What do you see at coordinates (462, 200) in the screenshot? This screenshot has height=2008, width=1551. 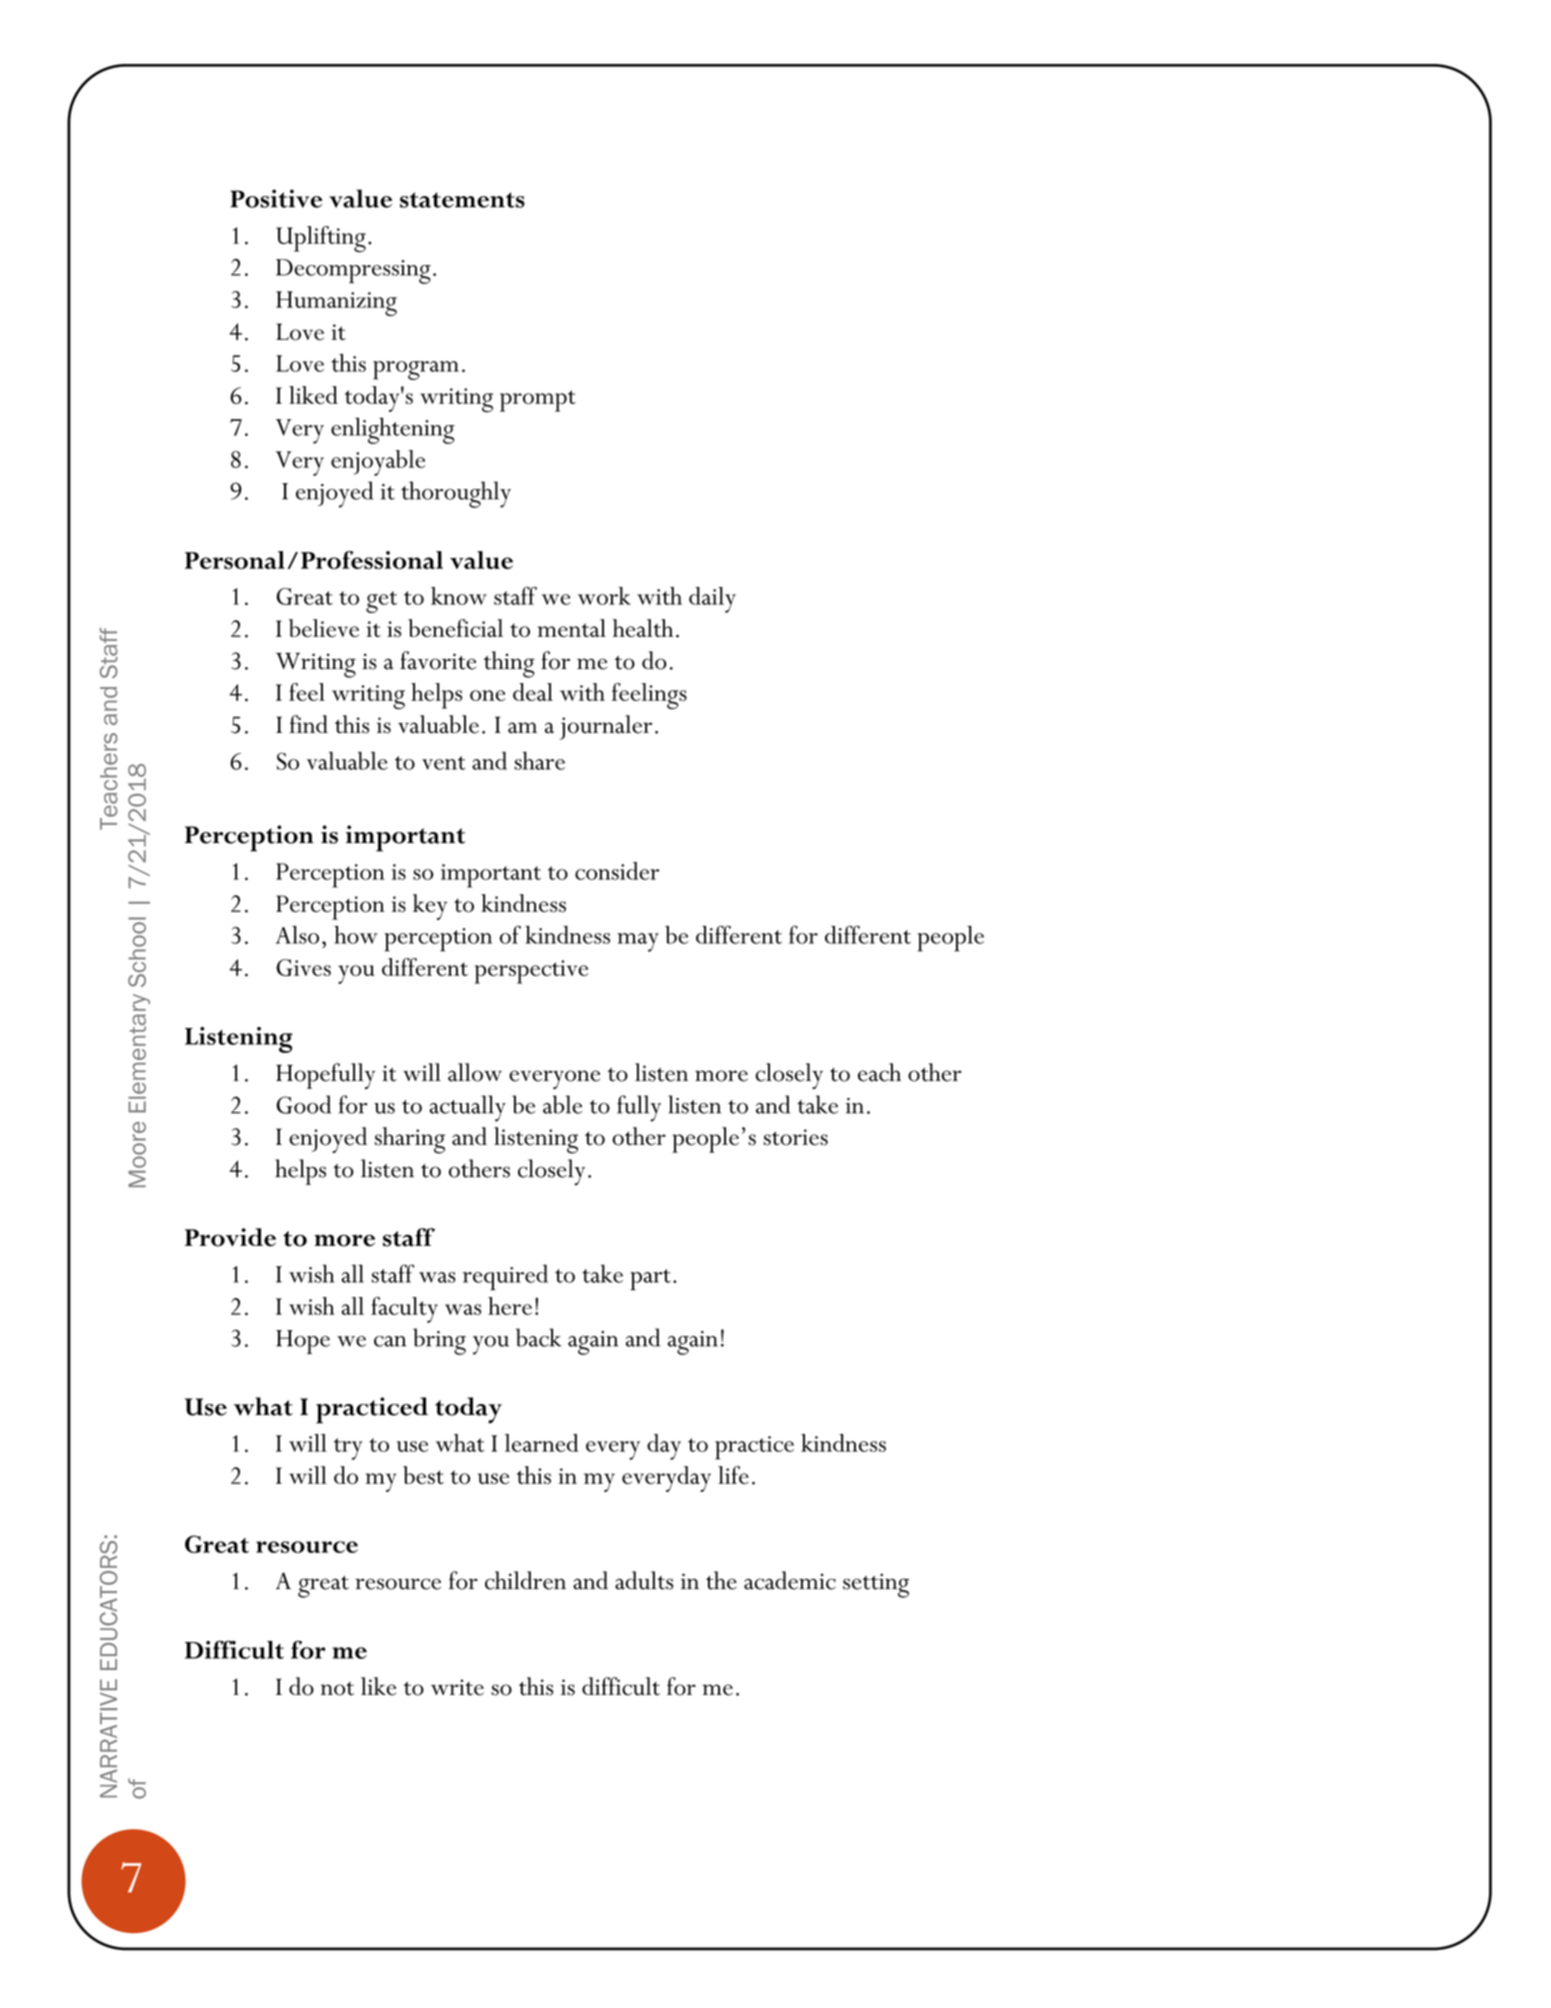 I see `statements` at bounding box center [462, 200].
